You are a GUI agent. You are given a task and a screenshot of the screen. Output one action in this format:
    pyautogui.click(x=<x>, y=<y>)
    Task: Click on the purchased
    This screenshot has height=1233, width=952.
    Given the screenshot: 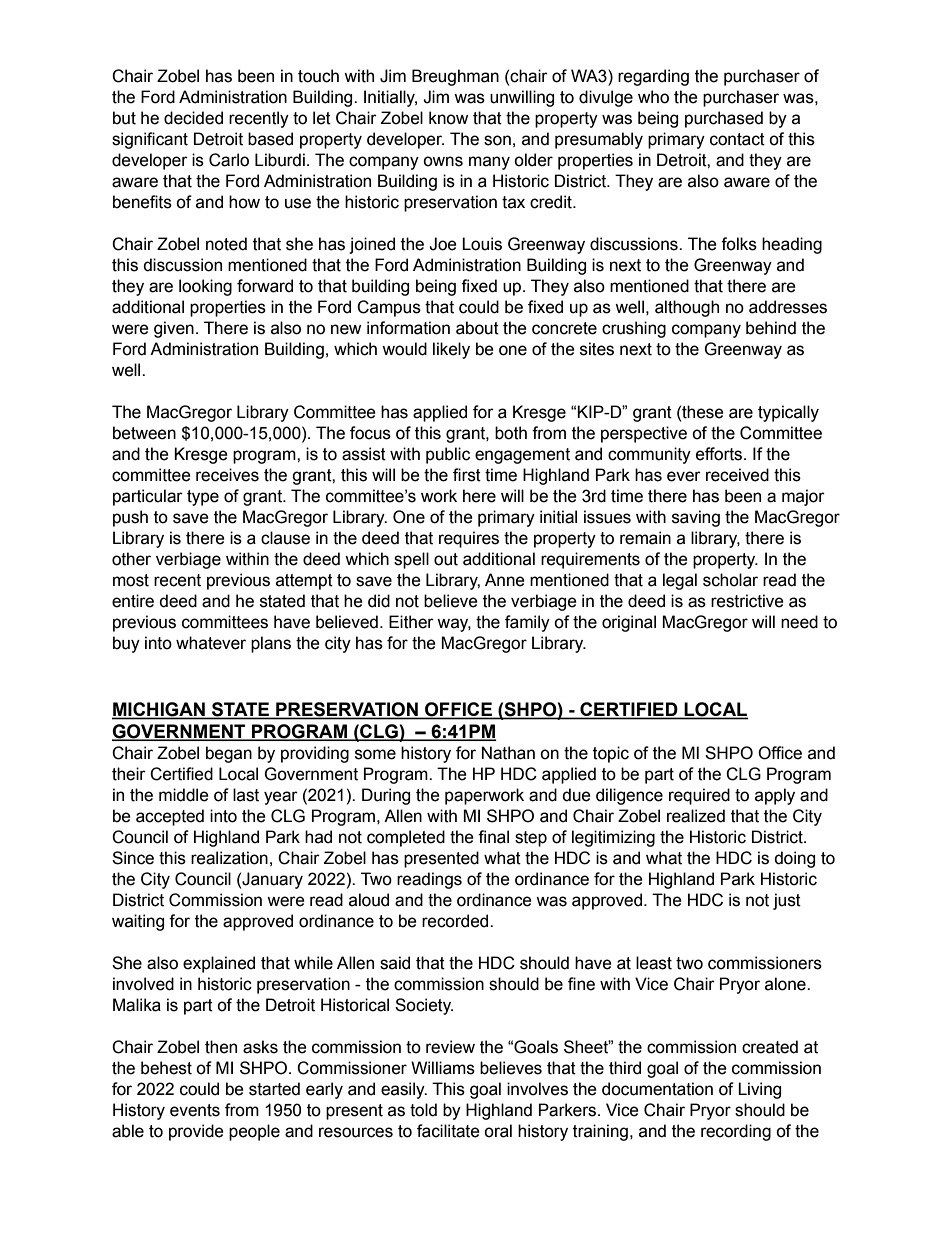 What is the action you would take?
    pyautogui.click(x=724, y=119)
